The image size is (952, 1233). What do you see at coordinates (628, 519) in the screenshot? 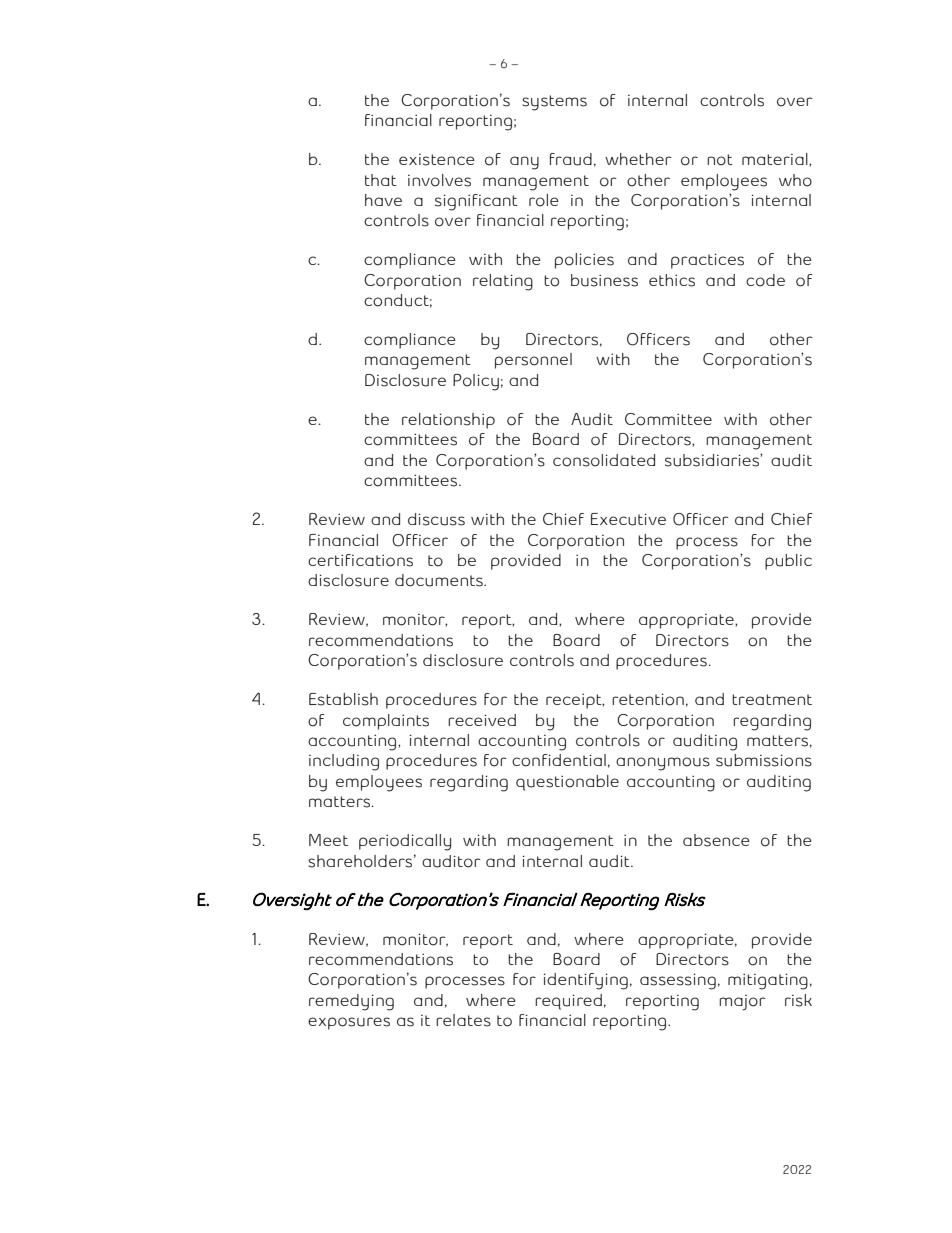
I see `Executive` at bounding box center [628, 519].
